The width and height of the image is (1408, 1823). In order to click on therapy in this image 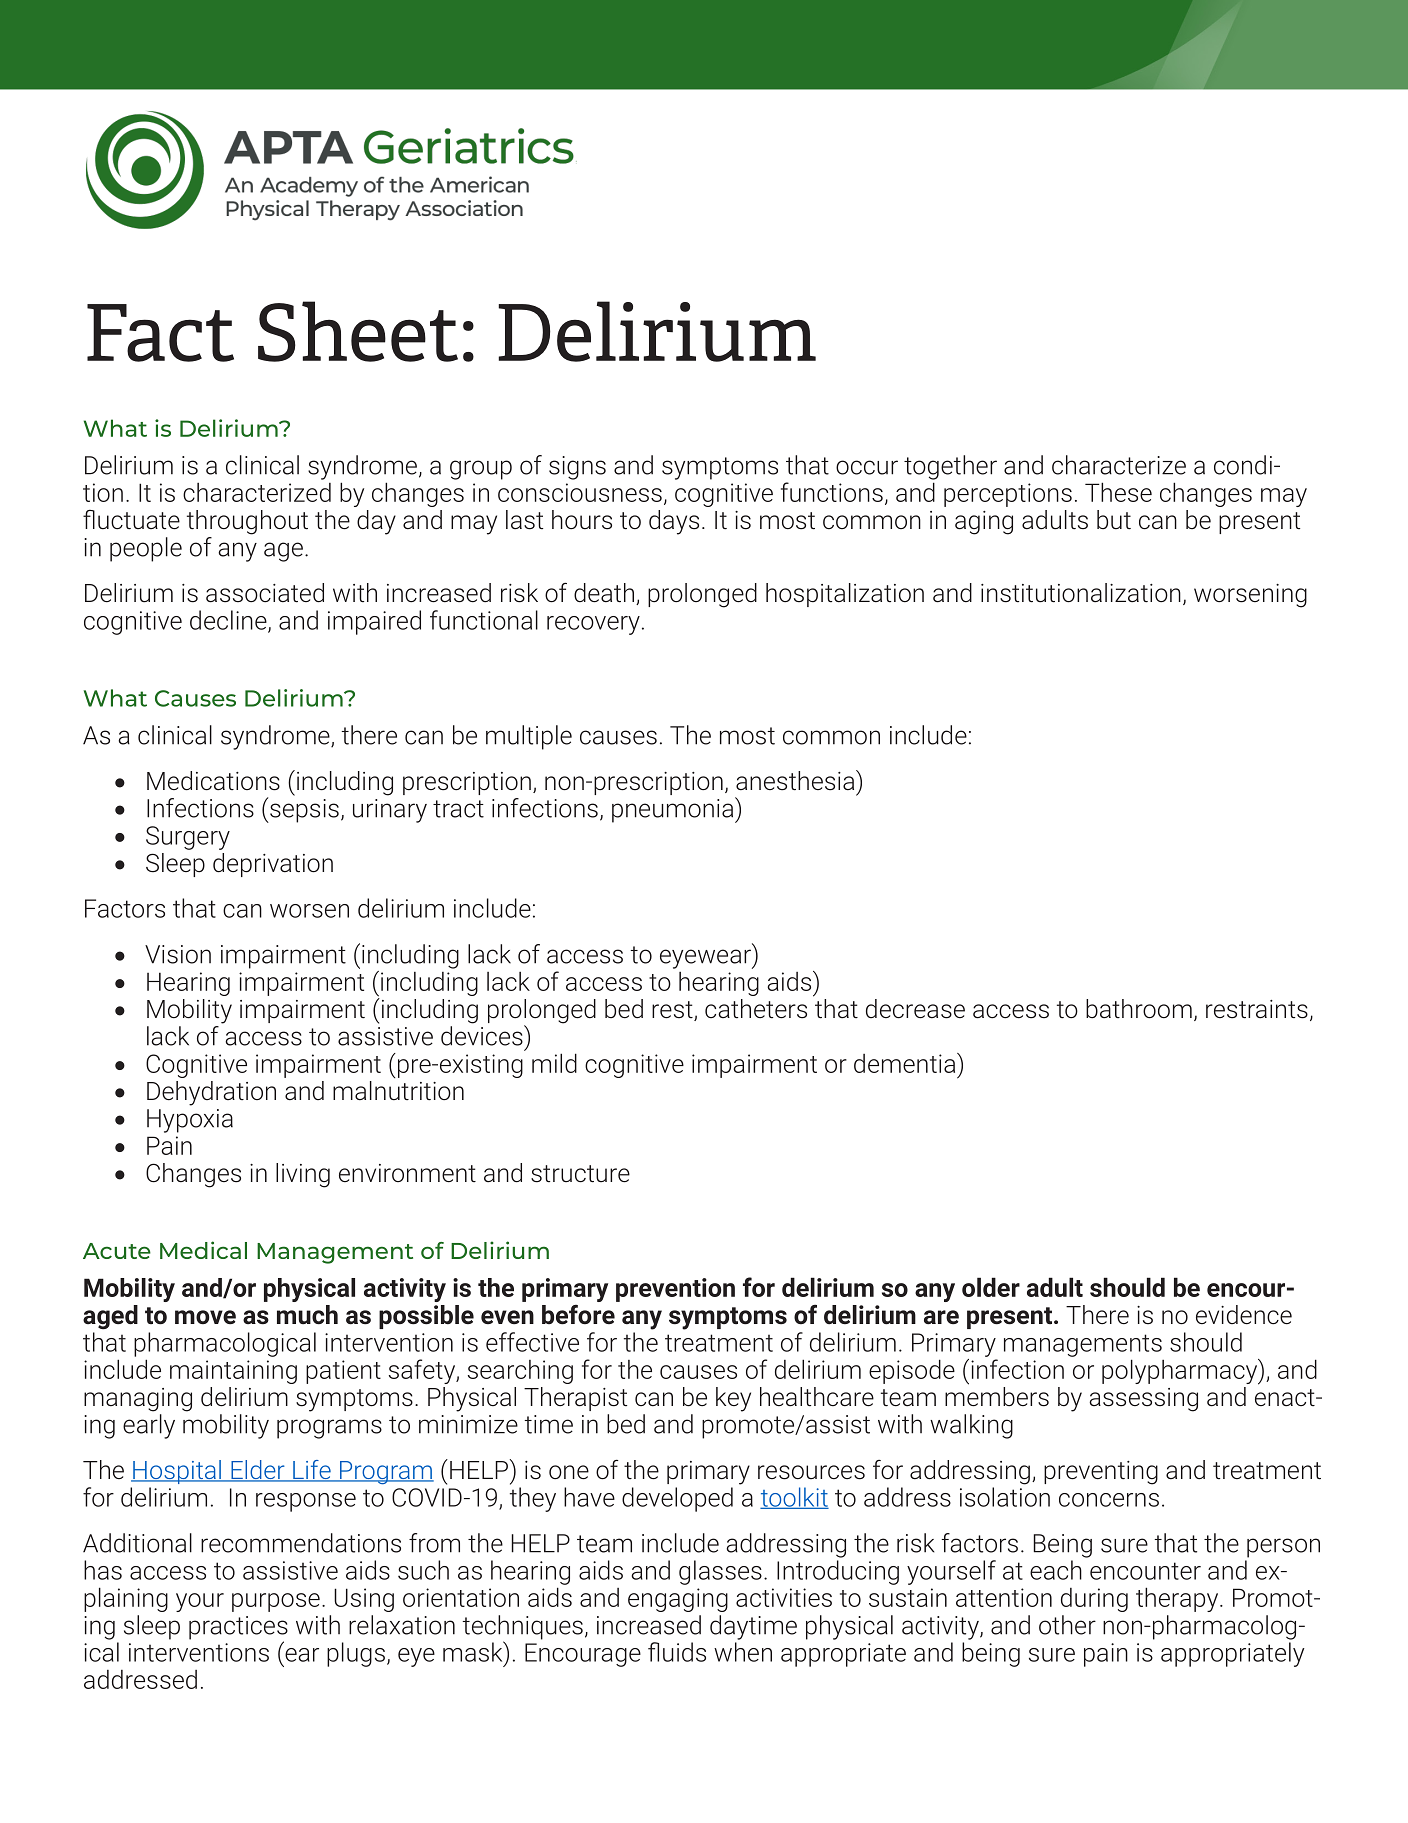, I will do `click(1178, 1599)`.
